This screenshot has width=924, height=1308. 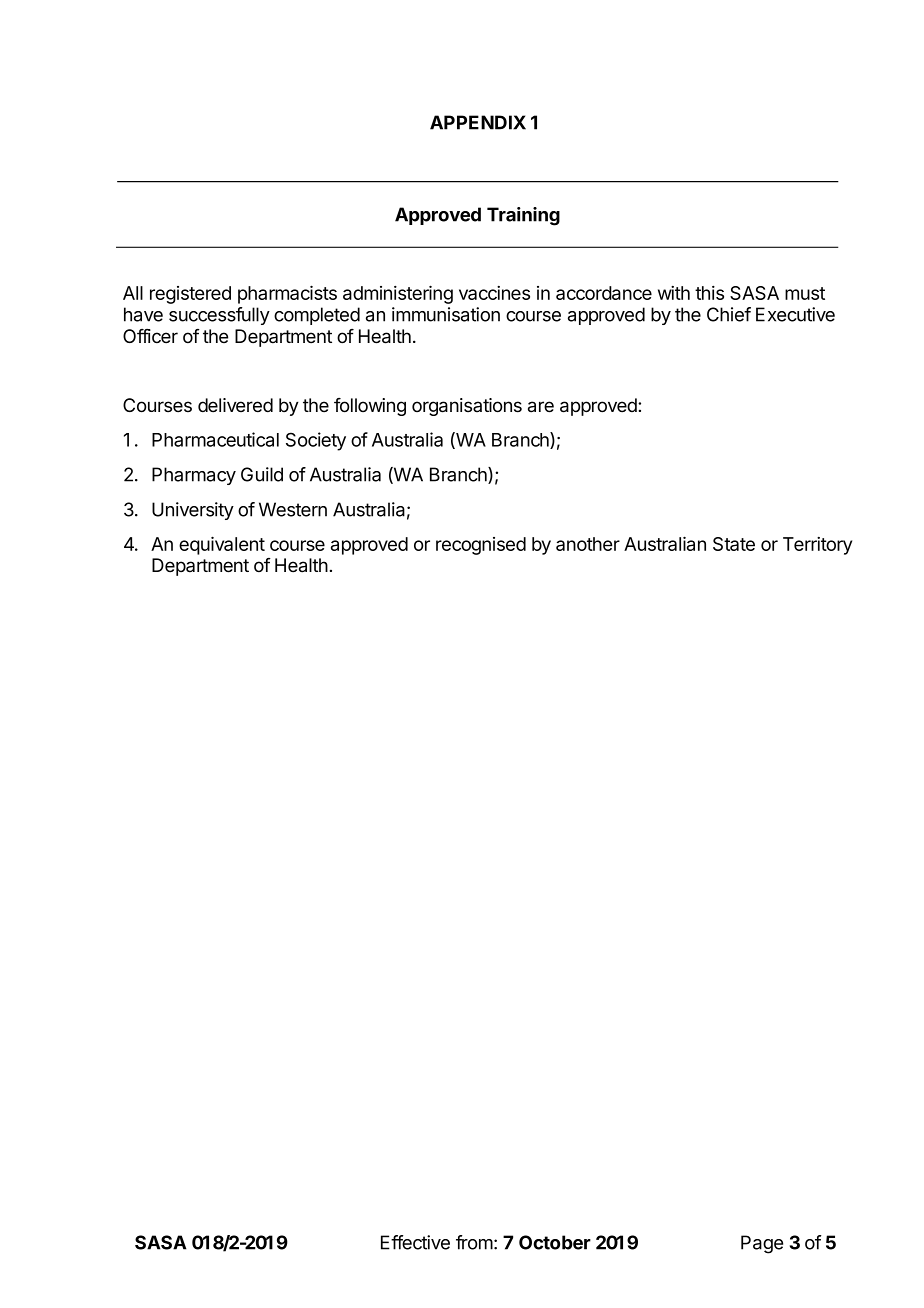 I want to click on Page, so click(x=762, y=1244).
